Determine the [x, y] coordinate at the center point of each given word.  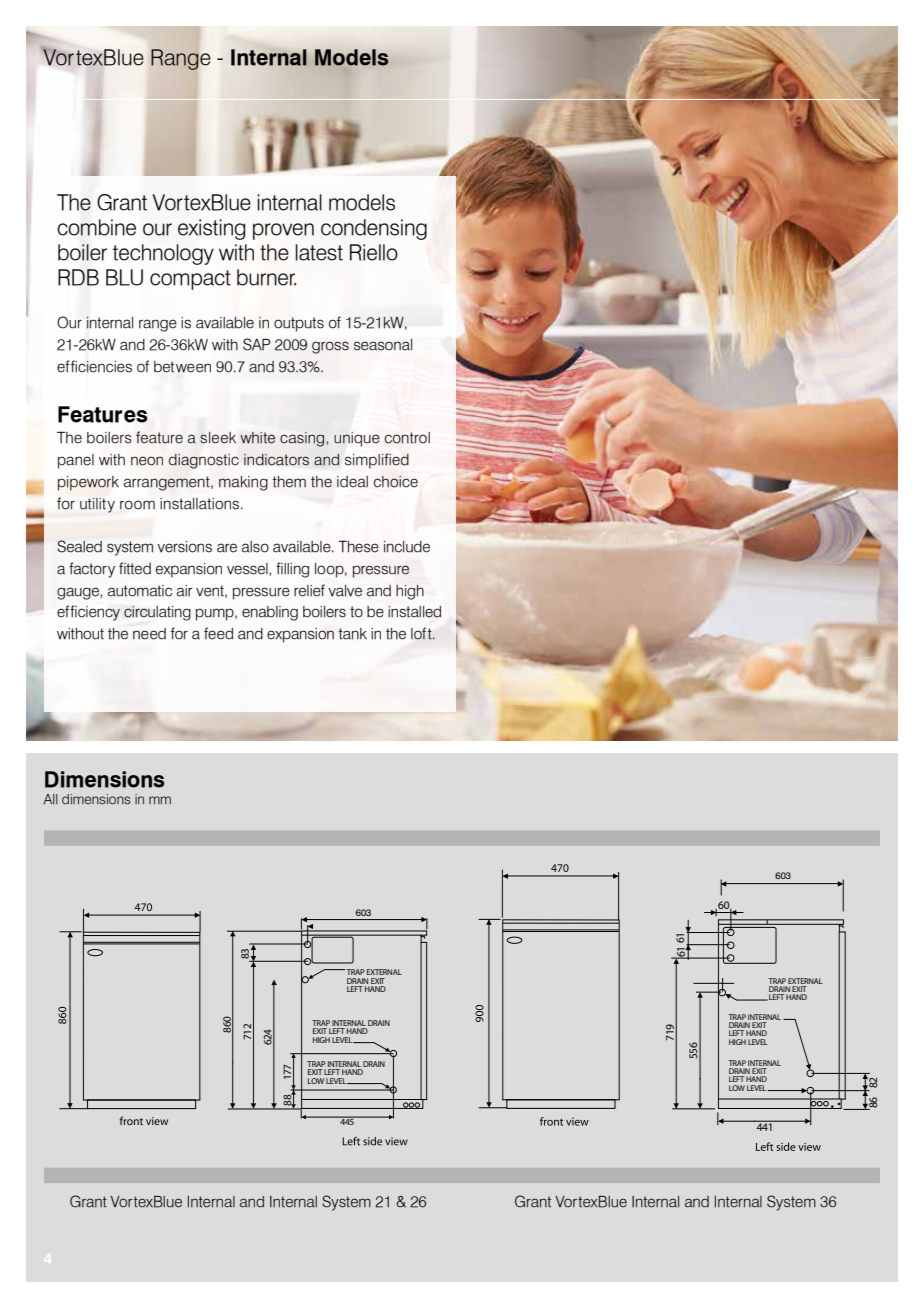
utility [97, 505]
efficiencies [94, 366]
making [243, 483]
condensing [374, 229]
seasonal [383, 345]
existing [211, 229]
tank [353, 634]
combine [96, 227]
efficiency [88, 613]
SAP [256, 344]
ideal [352, 482]
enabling [270, 613]
